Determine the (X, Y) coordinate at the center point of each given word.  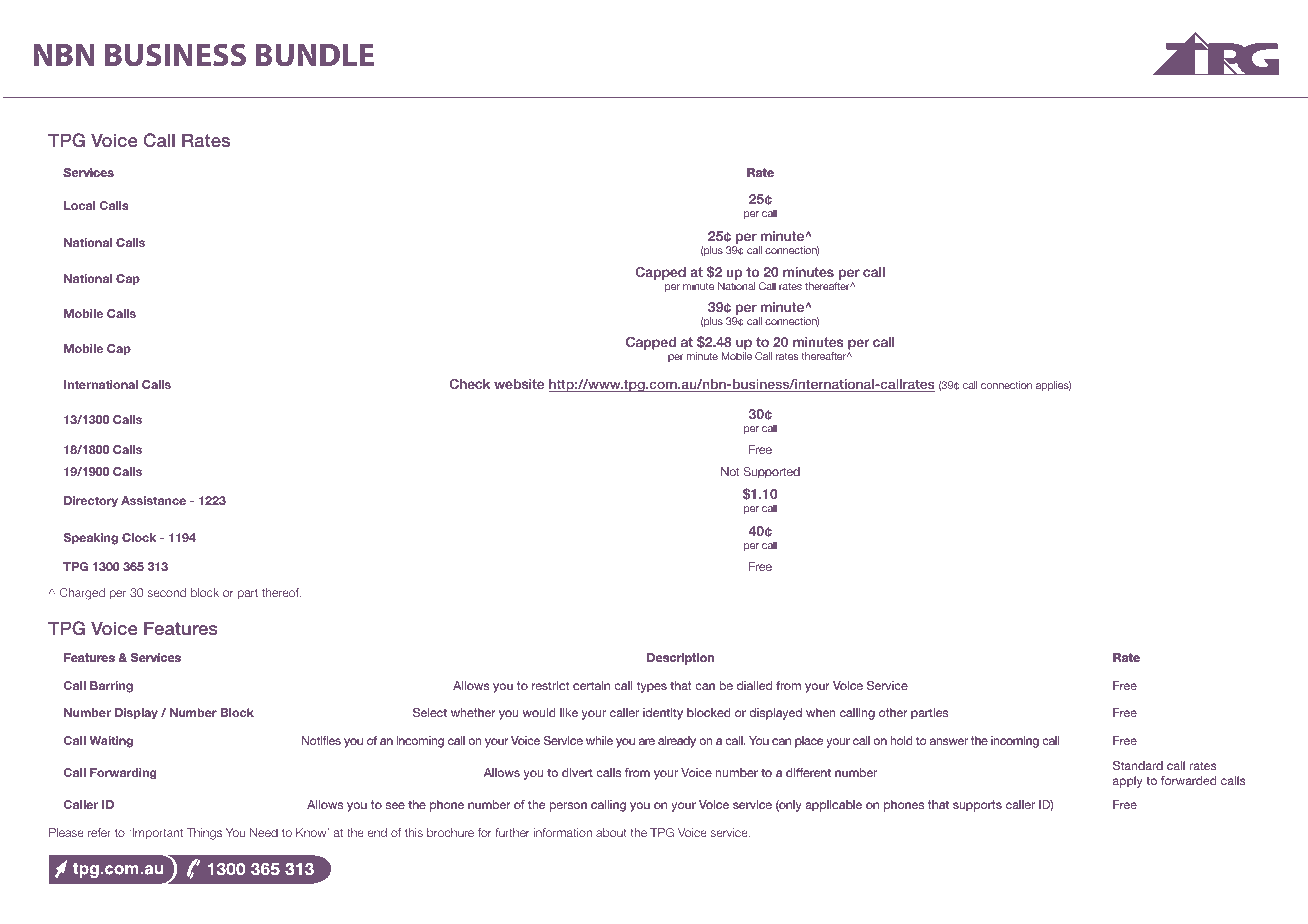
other (893, 712)
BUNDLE (315, 55)
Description (680, 658)
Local (79, 205)
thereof (281, 592)
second (167, 592)
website (519, 384)
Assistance (153, 500)
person (568, 807)
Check (470, 384)
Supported (772, 472)
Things (204, 834)
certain (591, 685)
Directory (91, 501)
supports (977, 806)
